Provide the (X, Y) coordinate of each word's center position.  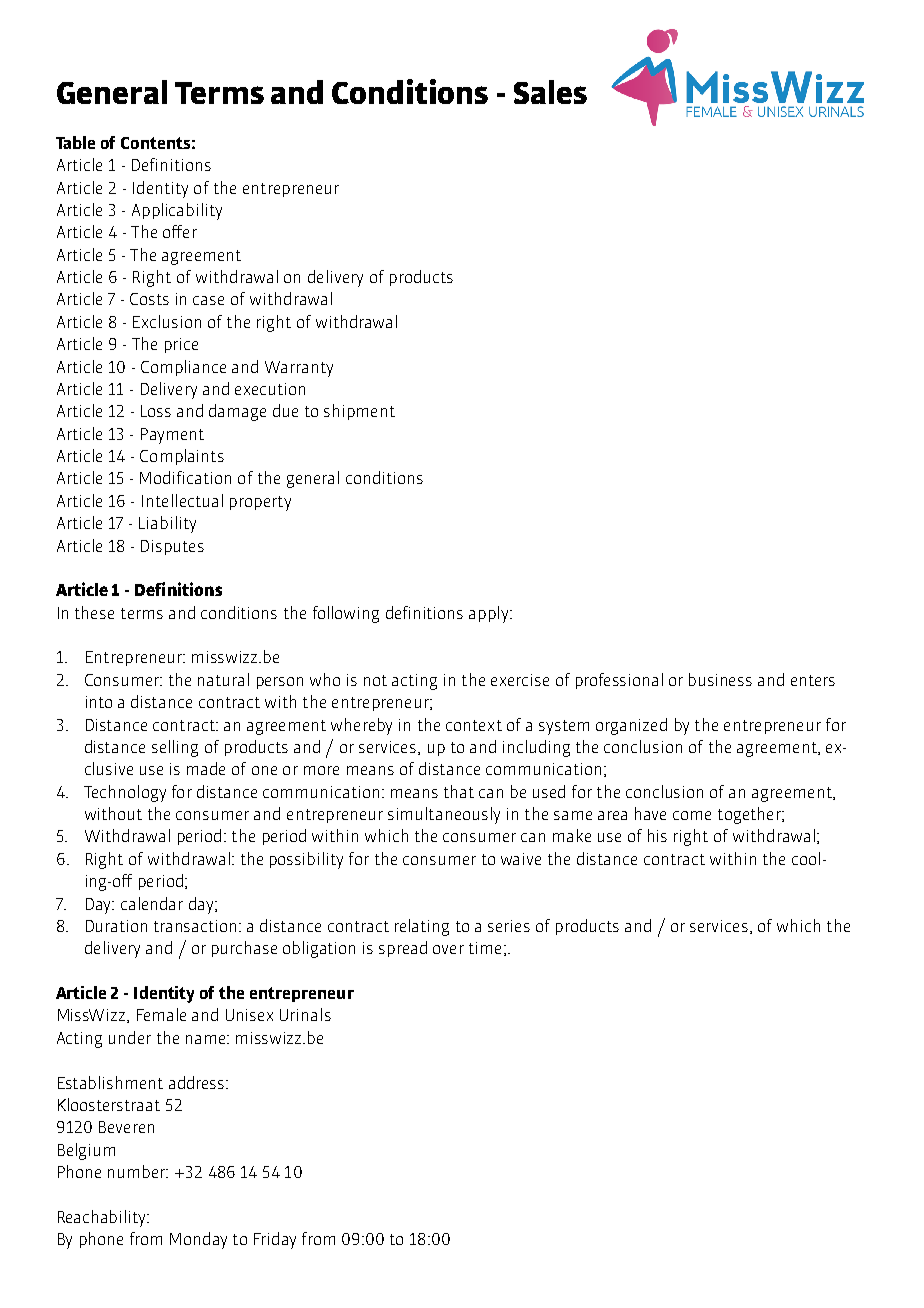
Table (75, 142)
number (138, 1171)
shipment (359, 412)
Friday (275, 1240)
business (720, 679)
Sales (550, 92)
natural (223, 679)
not (375, 680)
